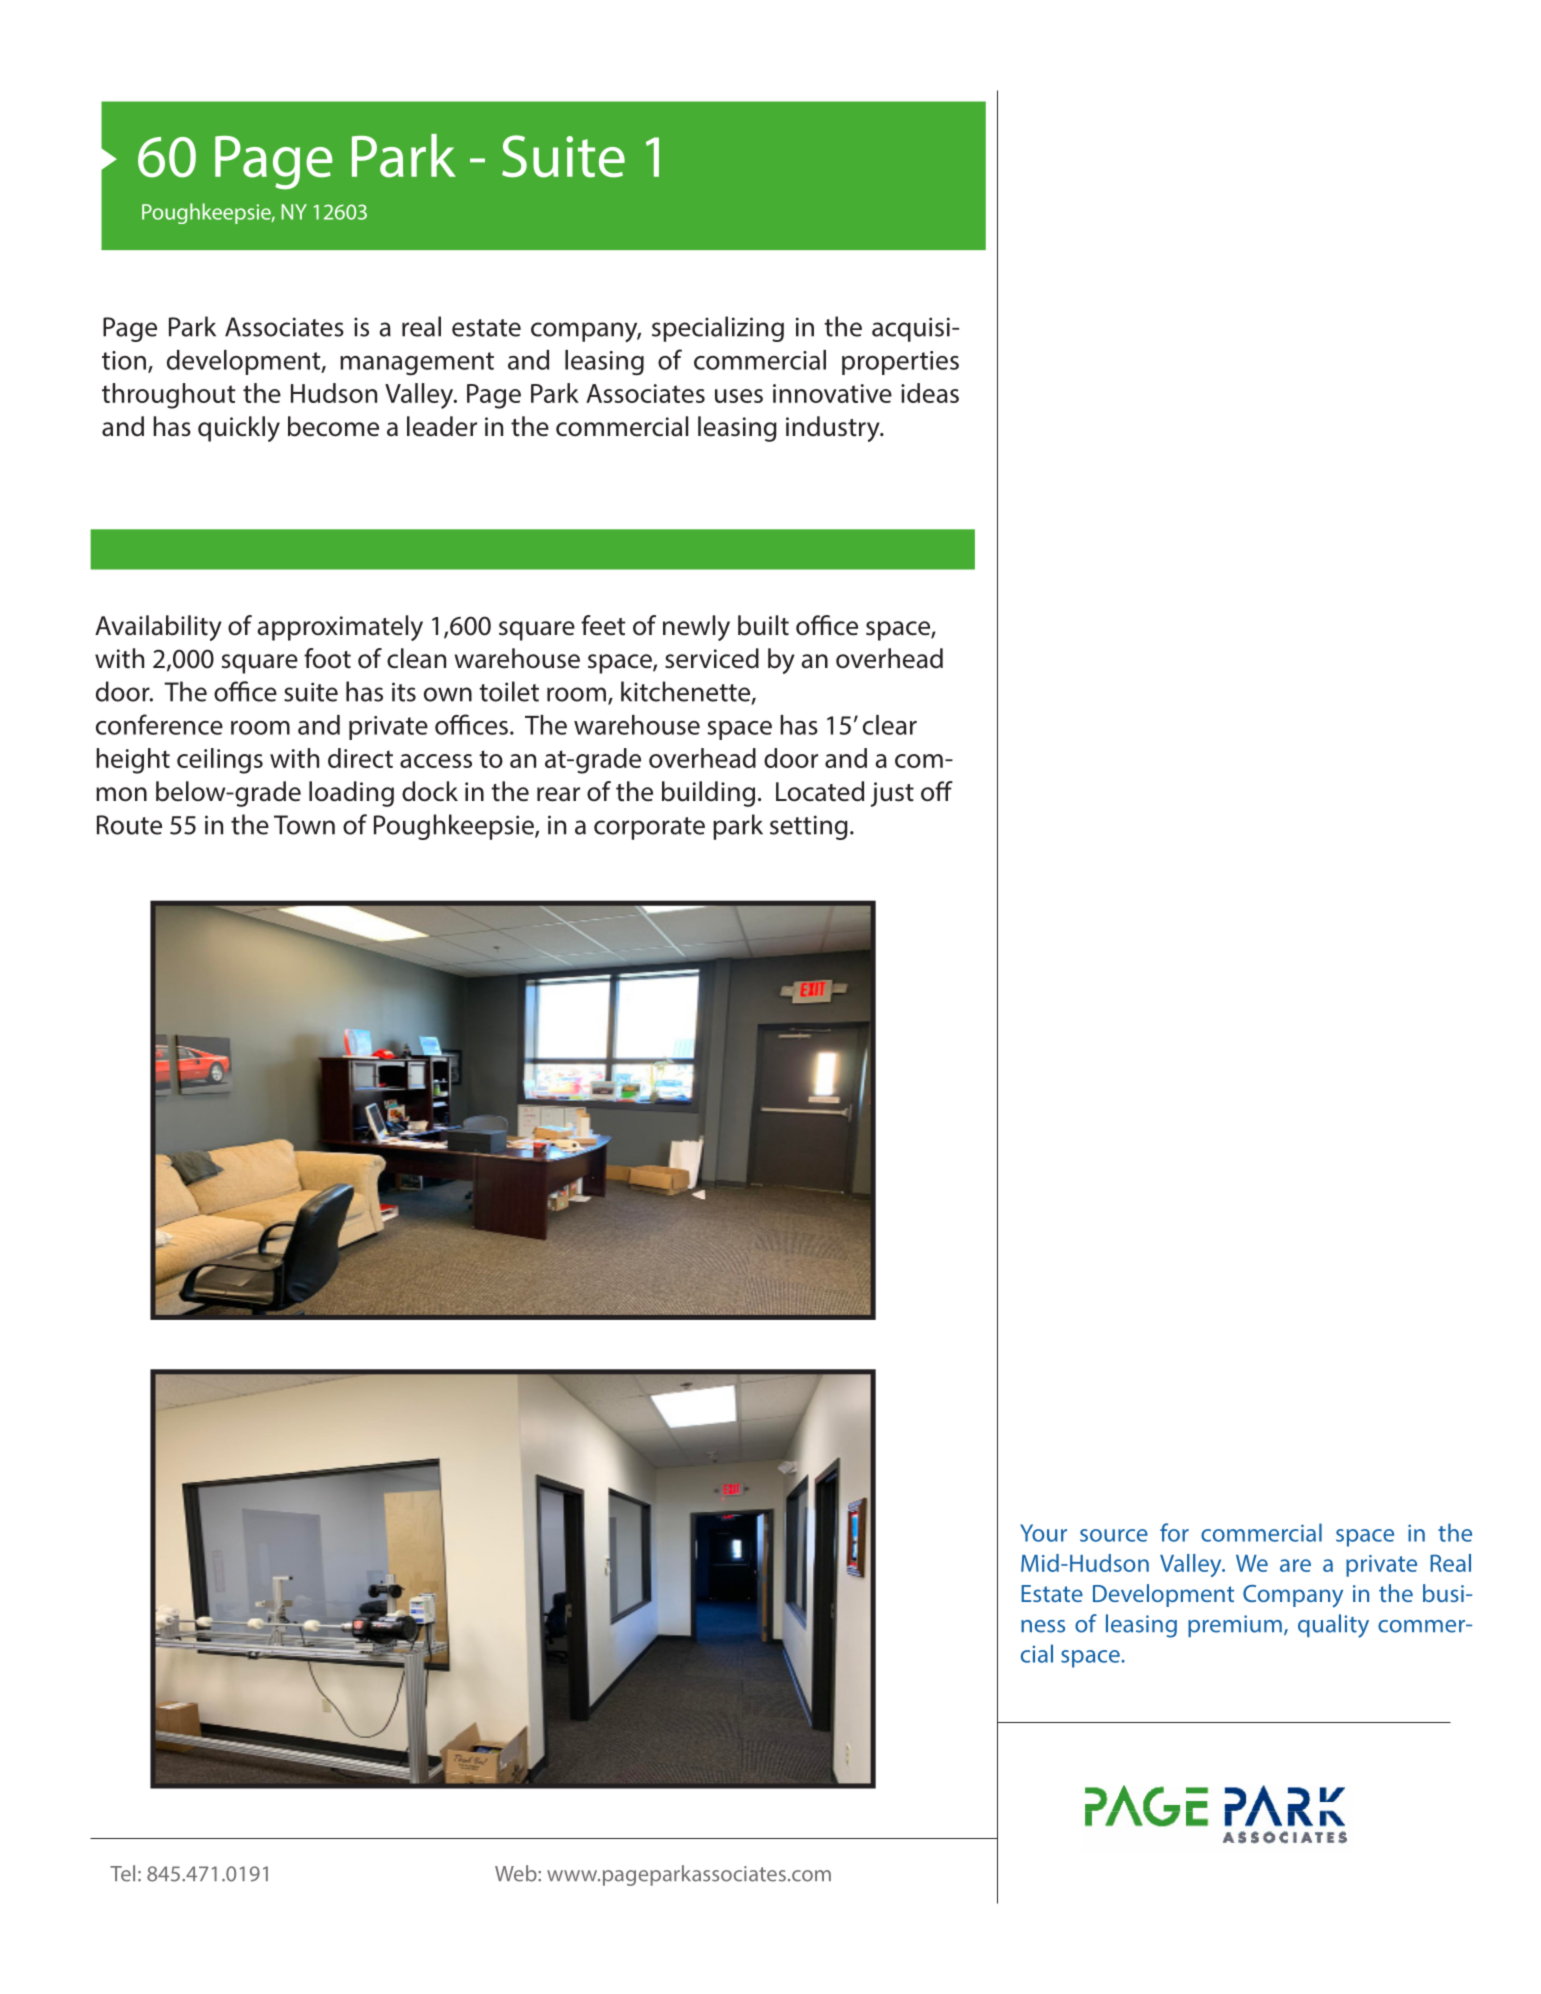 The image size is (1541, 1994). What do you see at coordinates (739, 396) in the screenshot?
I see `uses` at bounding box center [739, 396].
